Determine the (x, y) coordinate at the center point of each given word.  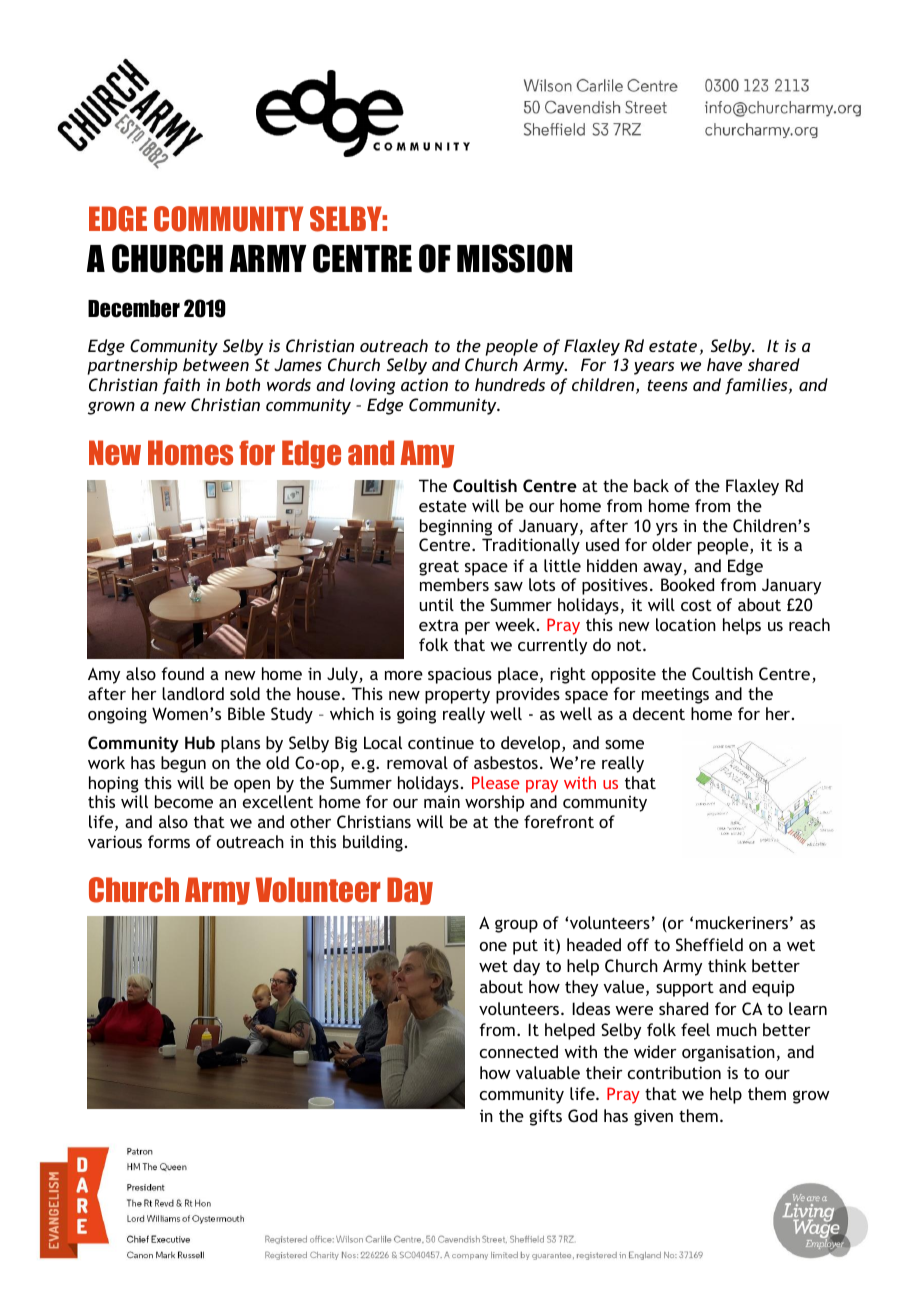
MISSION (514, 258)
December (134, 309)
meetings (675, 696)
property (457, 696)
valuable (548, 1072)
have (724, 364)
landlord (193, 693)
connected (519, 1051)
